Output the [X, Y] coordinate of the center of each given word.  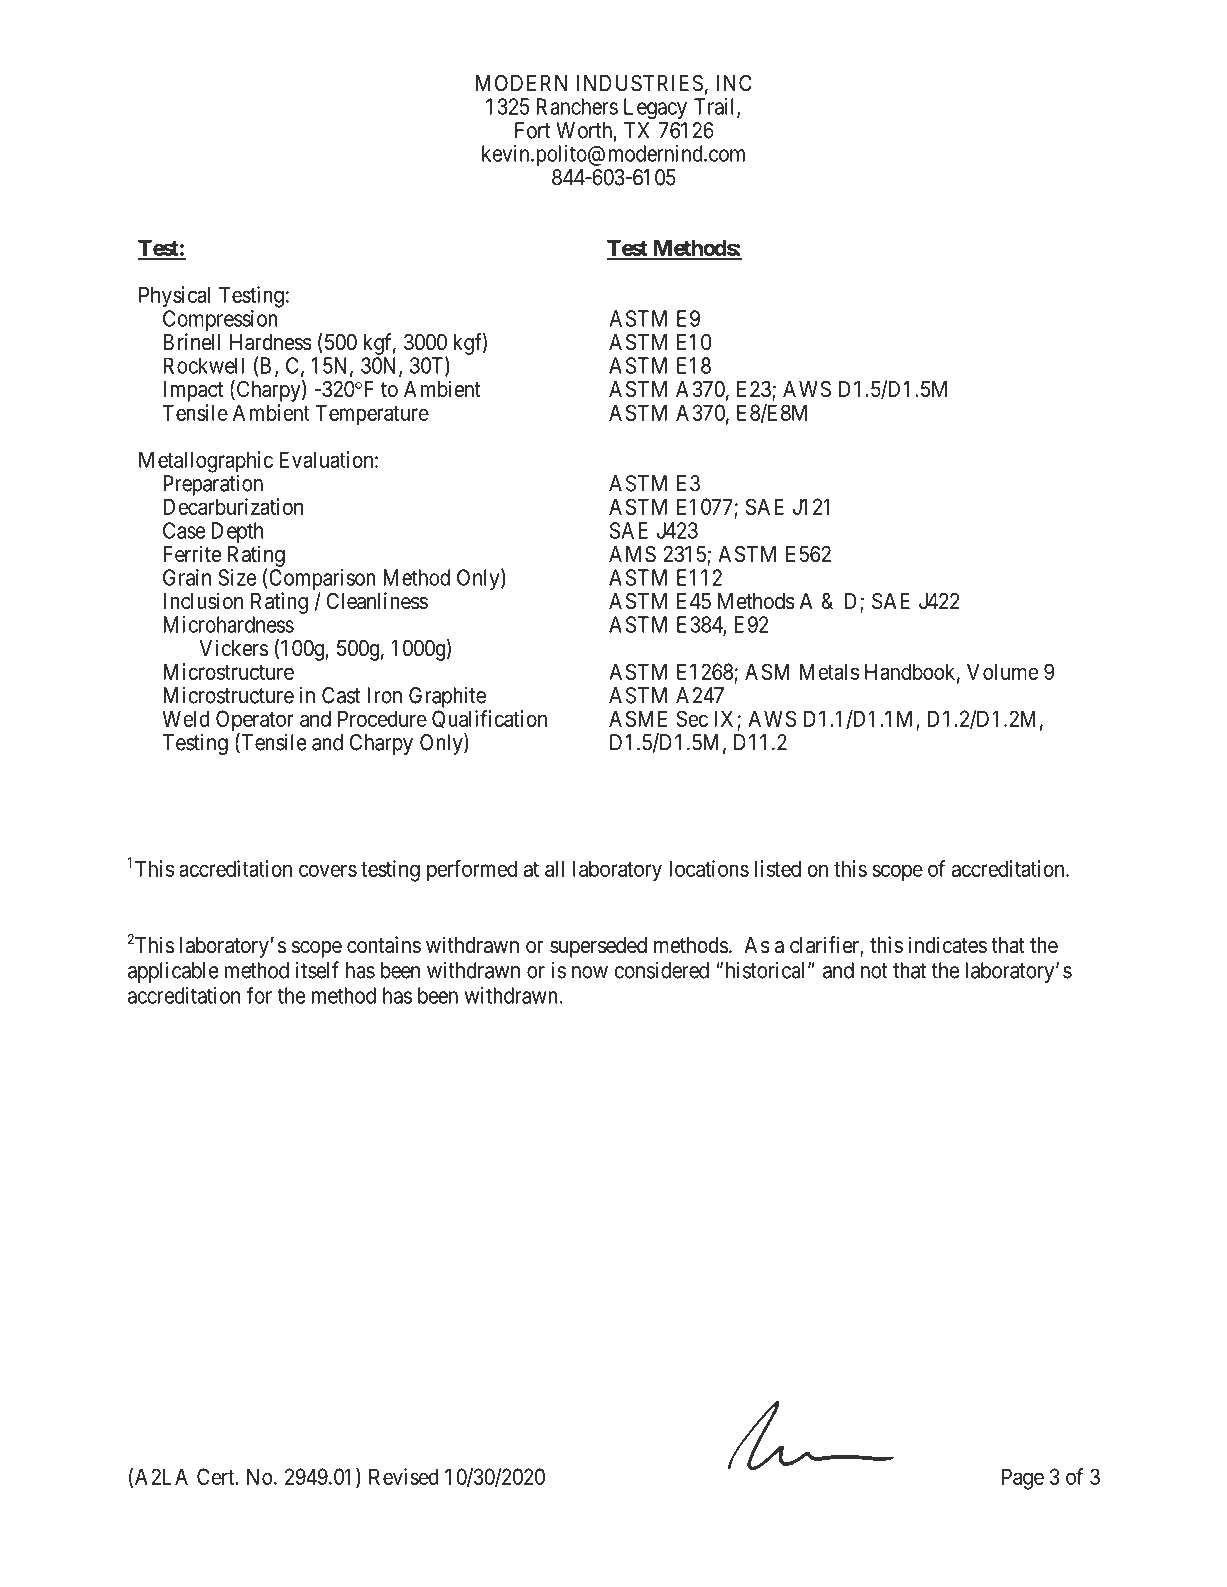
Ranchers [577, 106]
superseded [598, 947]
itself [317, 970]
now [590, 972]
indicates [947, 945]
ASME [638, 718]
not [874, 971]
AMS [632, 554]
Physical [174, 297]
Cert [217, 1476]
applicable [173, 972]
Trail [716, 107]
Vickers [233, 648]
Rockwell [203, 366]
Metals [829, 671]
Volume [1002, 671]
